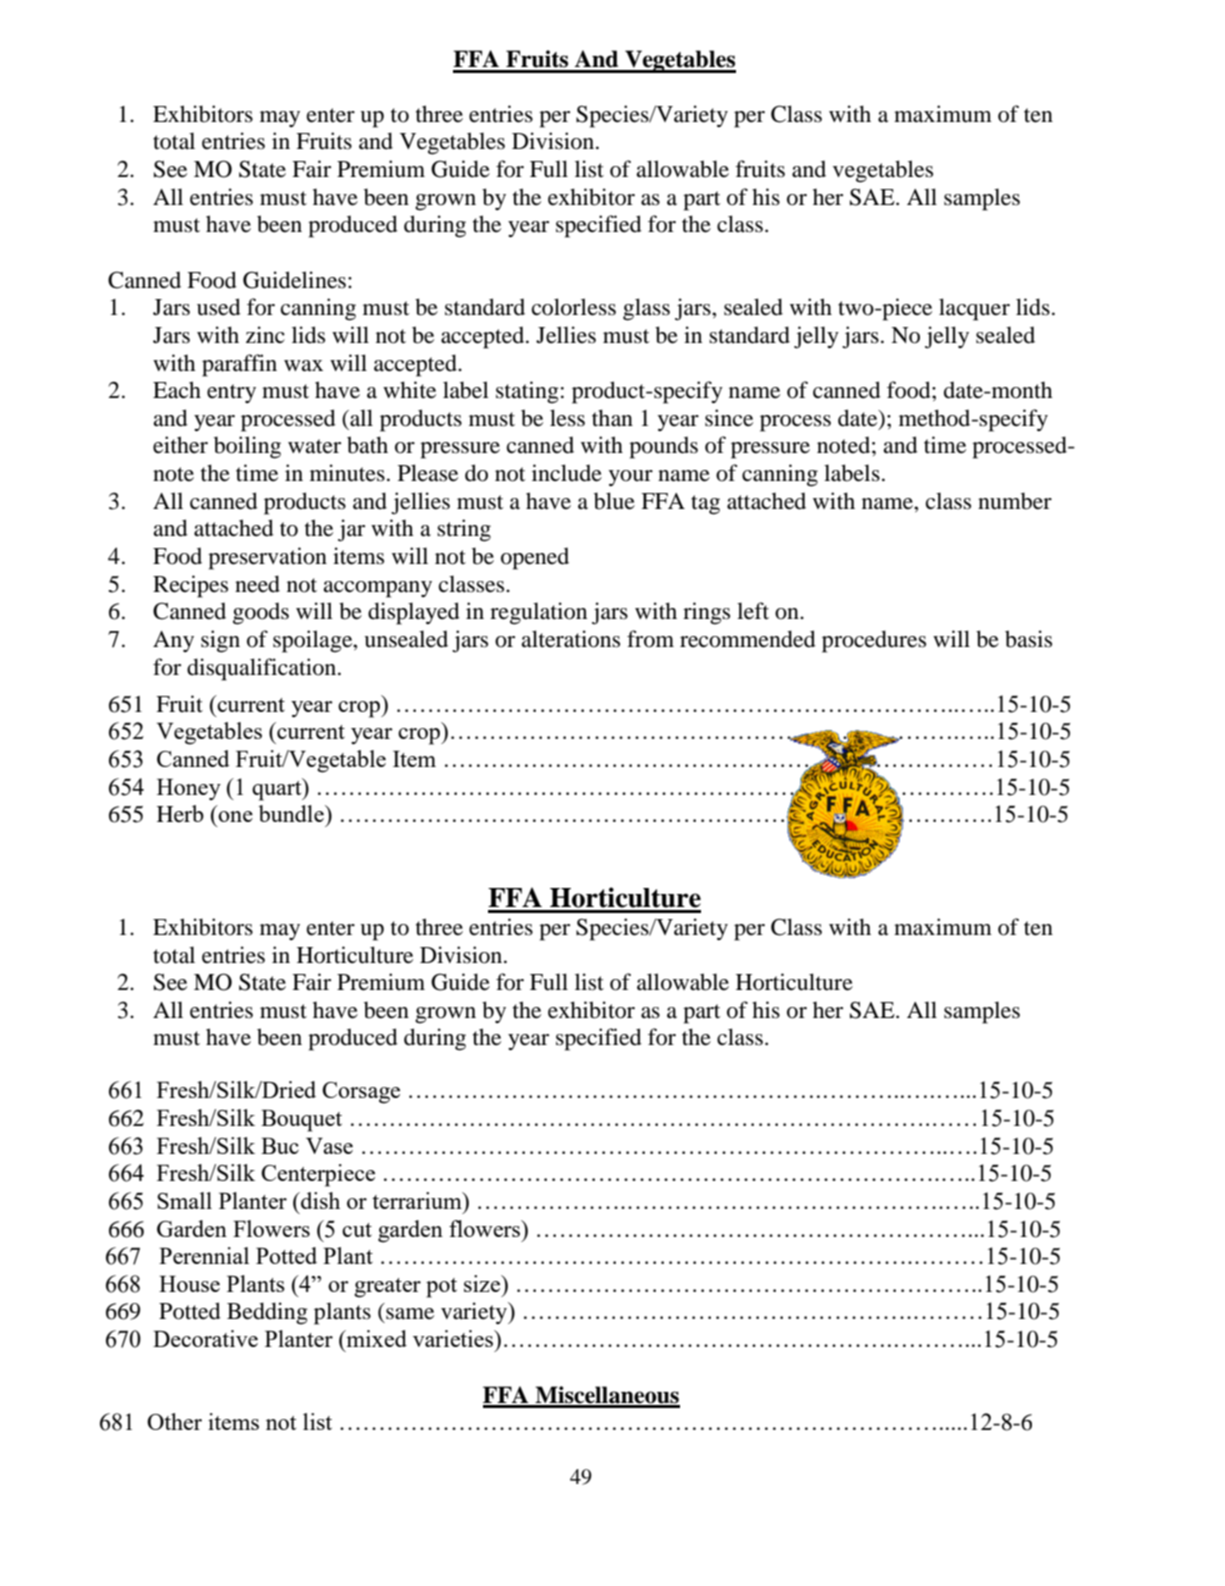 Image resolution: width=1225 pixels, height=1586 pixels. I want to click on same, so click(410, 1314).
